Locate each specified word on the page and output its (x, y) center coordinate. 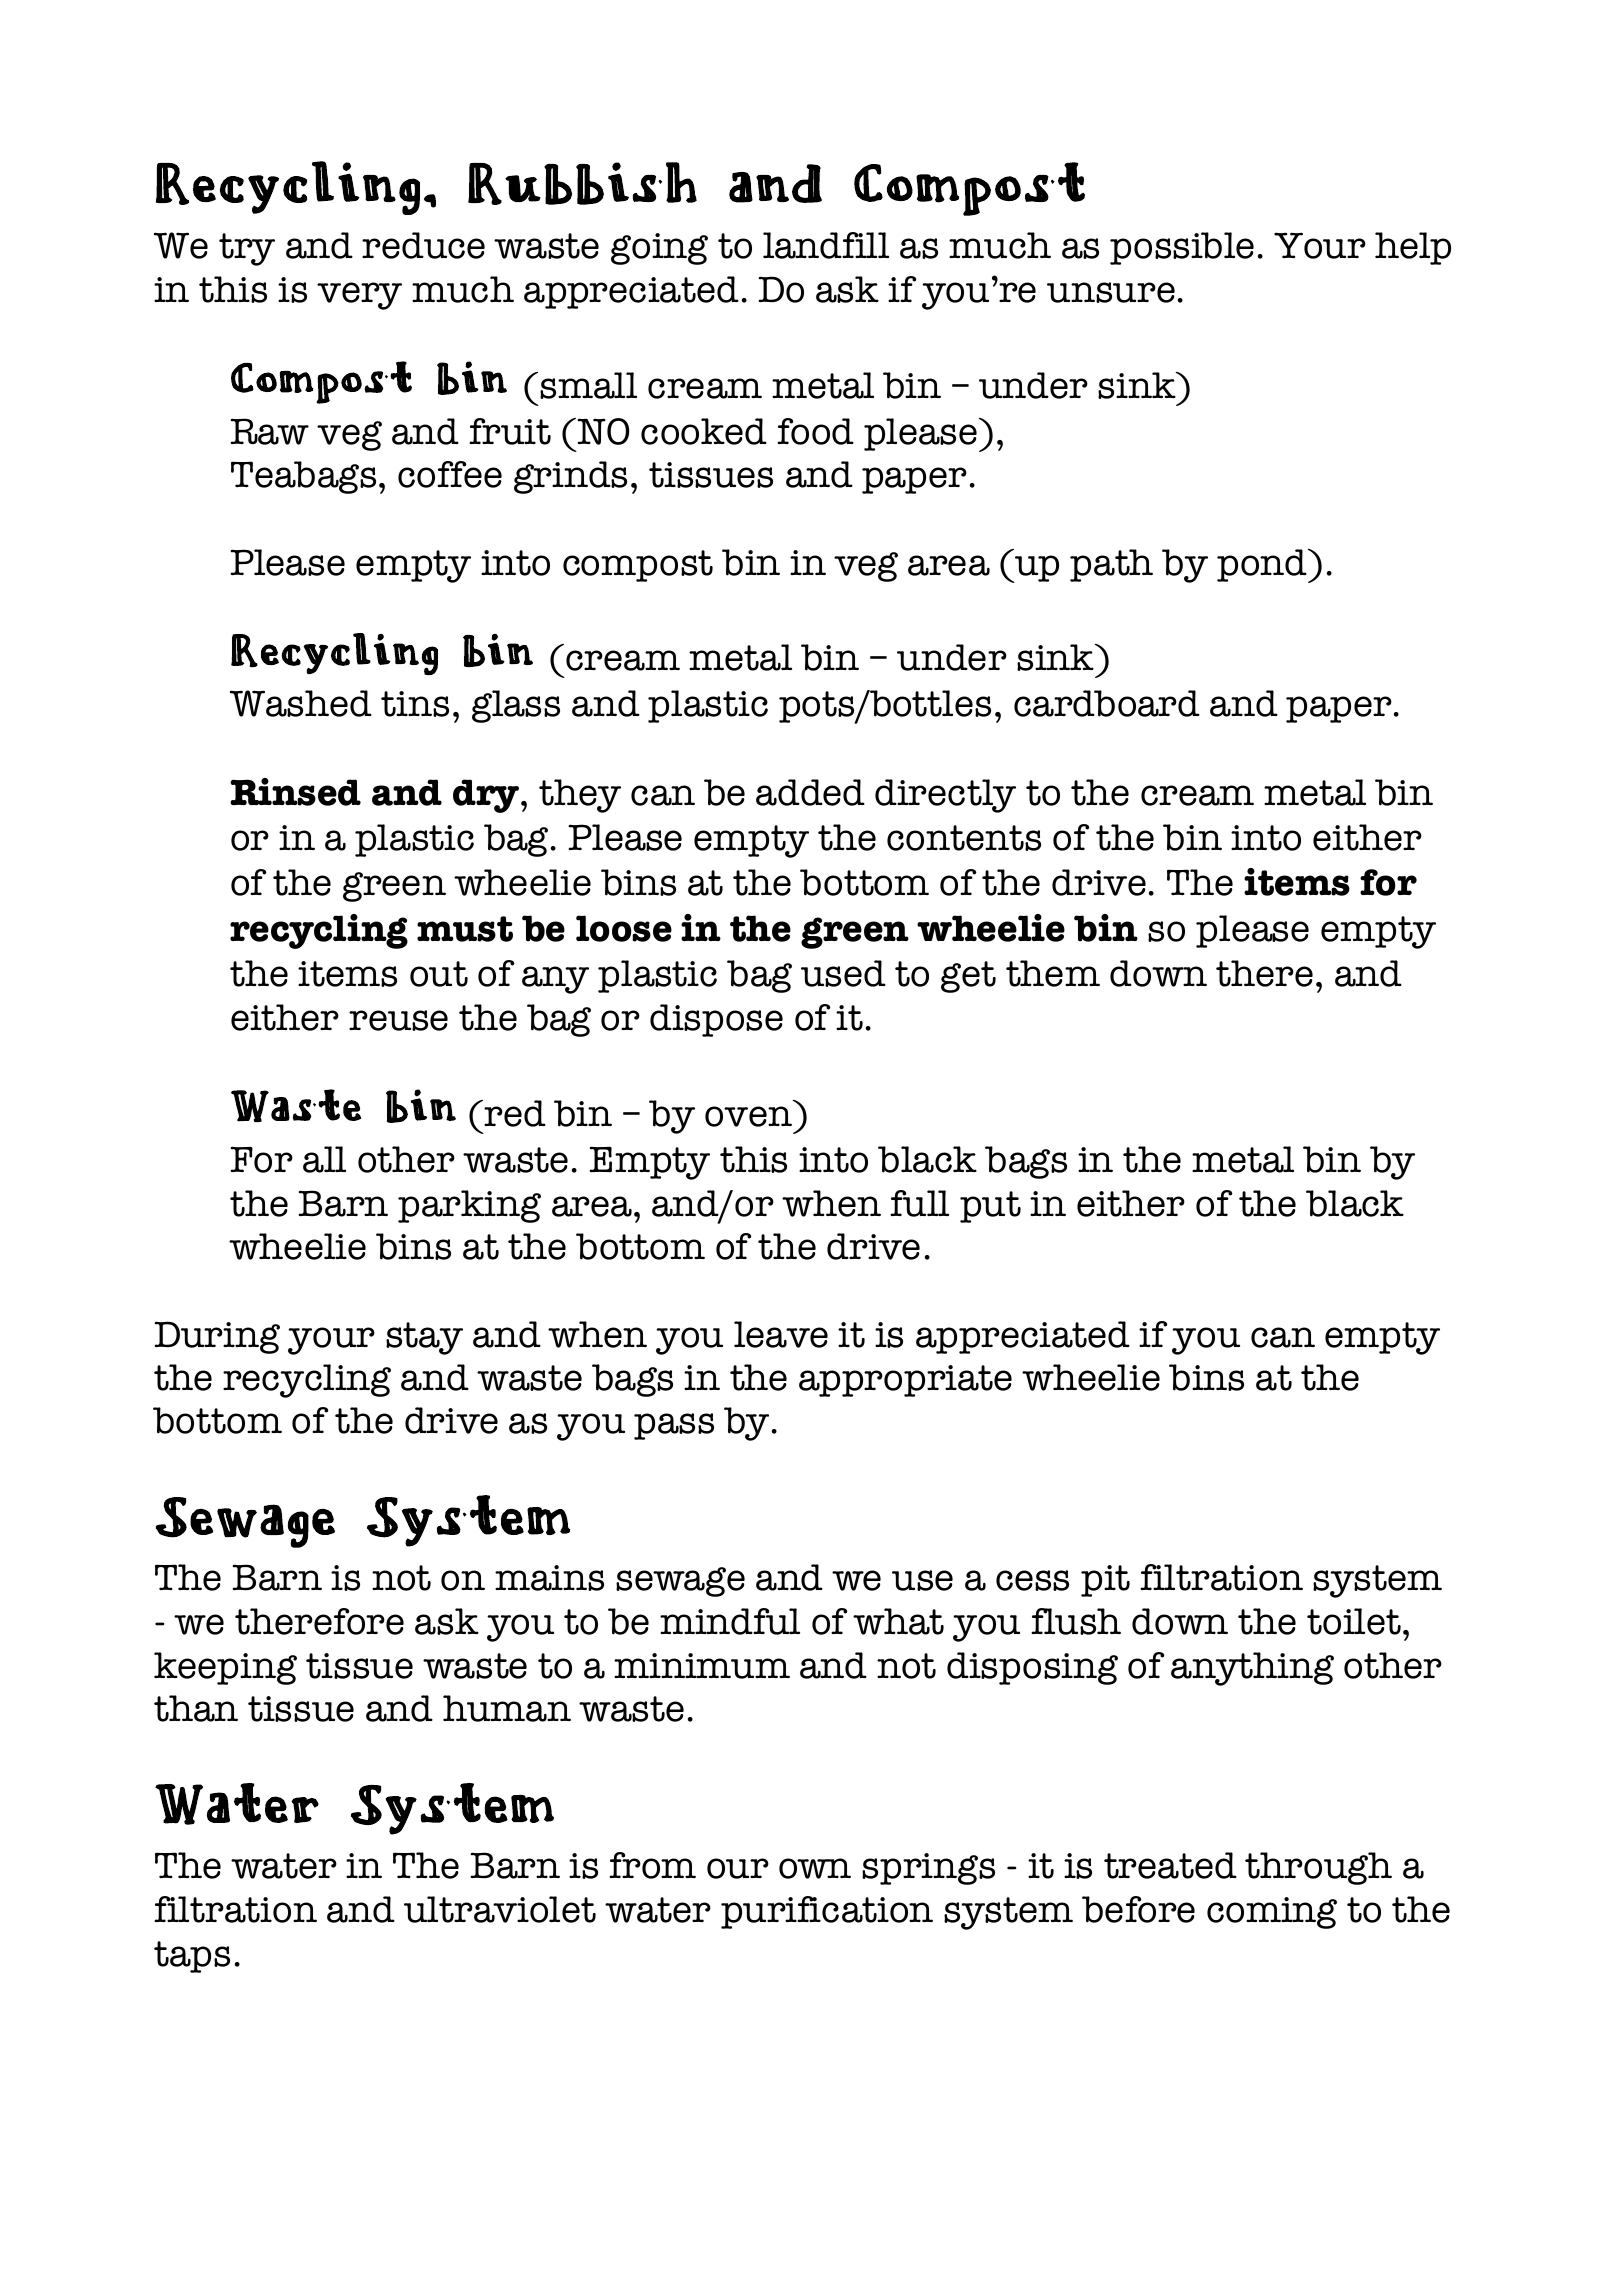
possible (1182, 248)
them (1053, 973)
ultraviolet (500, 1909)
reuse (398, 1020)
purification (827, 1912)
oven (748, 1116)
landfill (826, 245)
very (359, 296)
